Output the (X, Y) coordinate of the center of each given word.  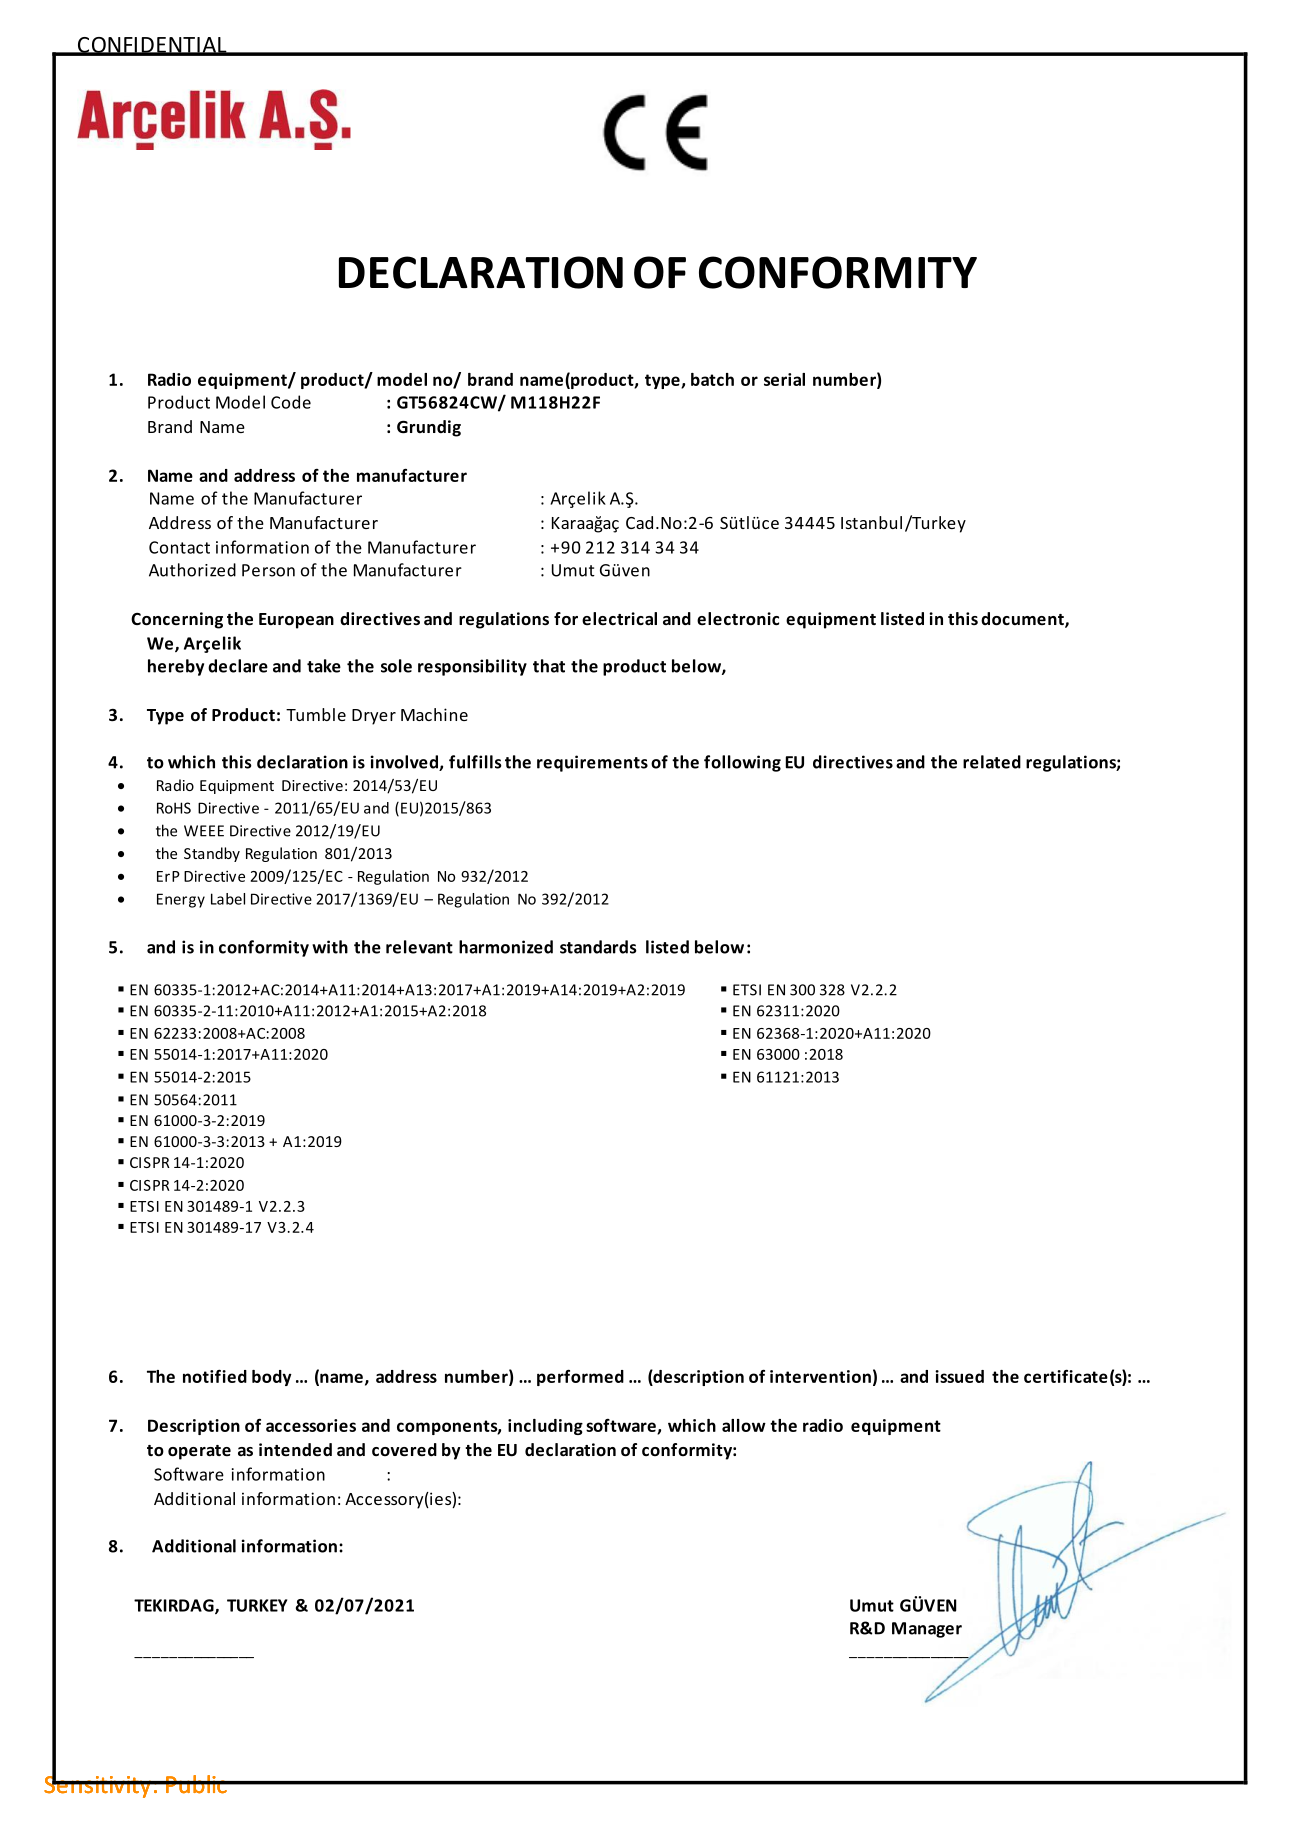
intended (295, 1450)
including (545, 1427)
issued (959, 1376)
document (1023, 620)
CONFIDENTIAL (152, 46)
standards (598, 947)
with (330, 947)
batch (712, 379)
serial (784, 379)
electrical (619, 619)
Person (268, 570)
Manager (927, 1630)
